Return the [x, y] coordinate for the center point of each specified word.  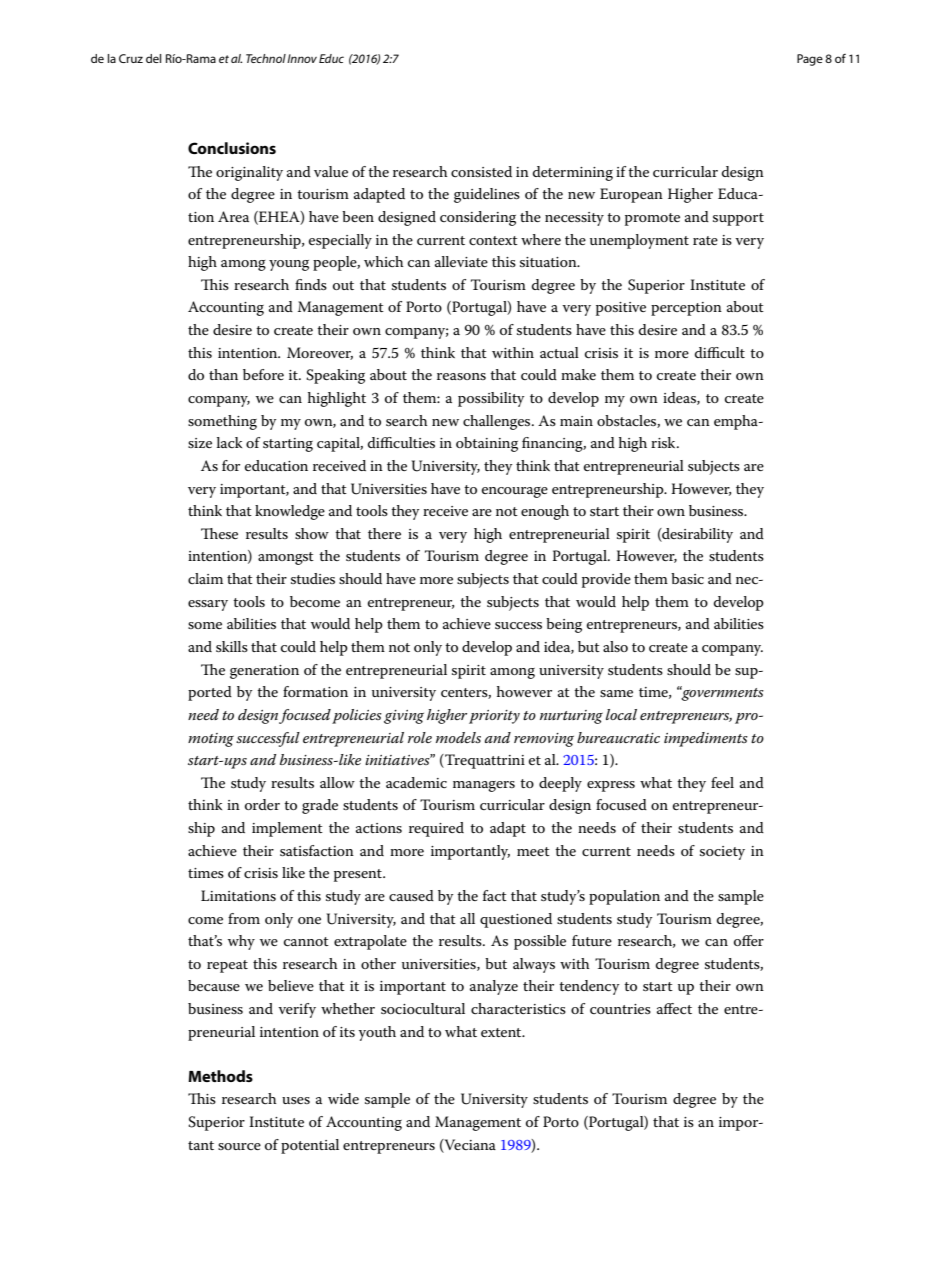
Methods [220, 1076]
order [262, 804]
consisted [481, 171]
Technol [266, 58]
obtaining [487, 444]
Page [810, 60]
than [223, 374]
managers [484, 786]
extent [502, 1032]
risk [664, 442]
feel [722, 782]
